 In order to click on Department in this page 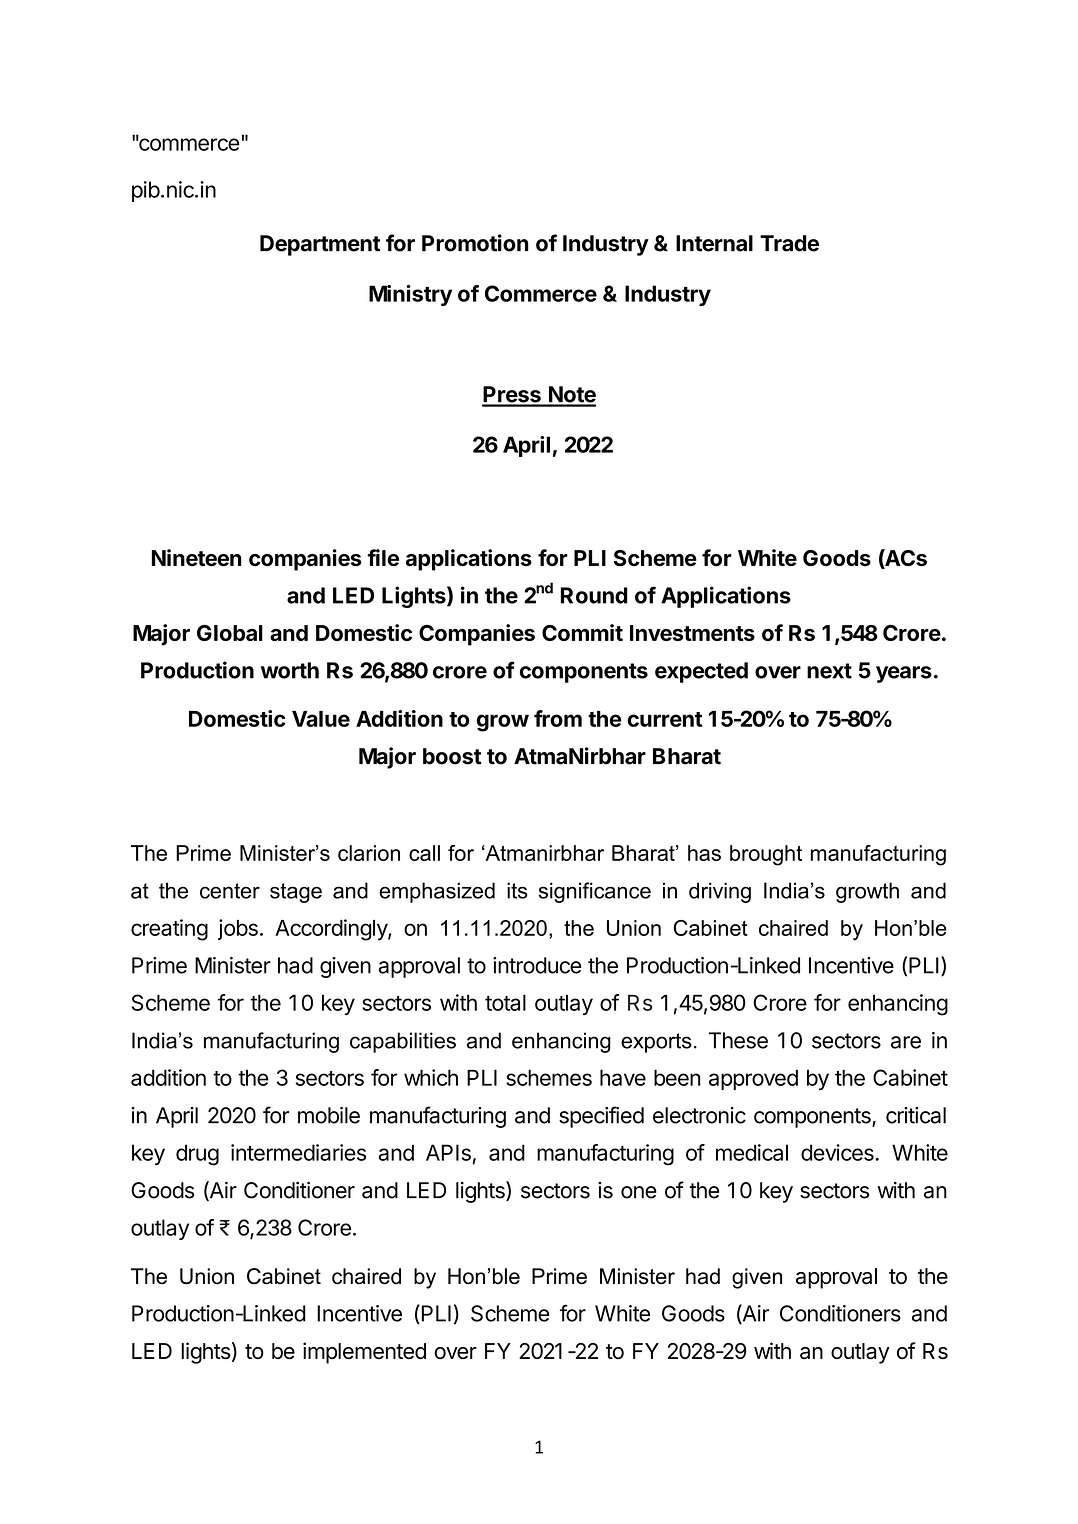, I will do `click(320, 245)`.
